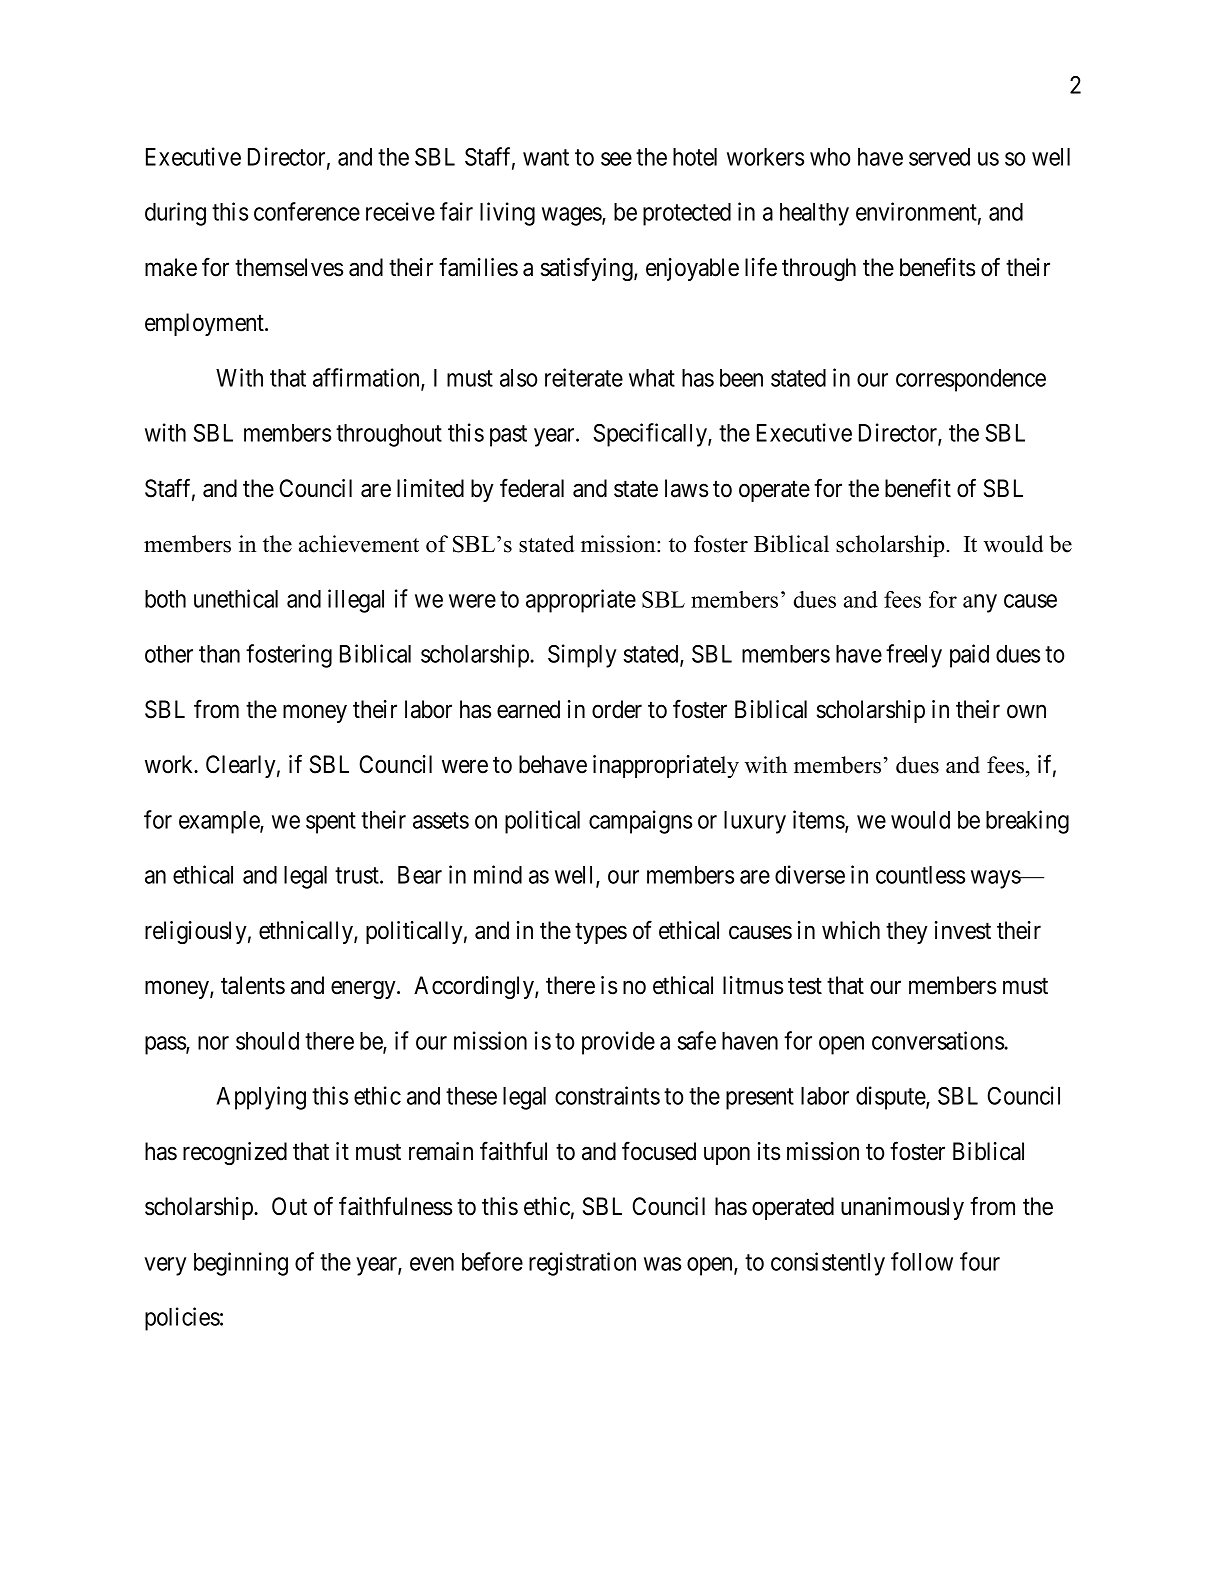 This page has height=1585, width=1225. What do you see at coordinates (938, 1040) in the page?
I see `conversations` at bounding box center [938, 1040].
